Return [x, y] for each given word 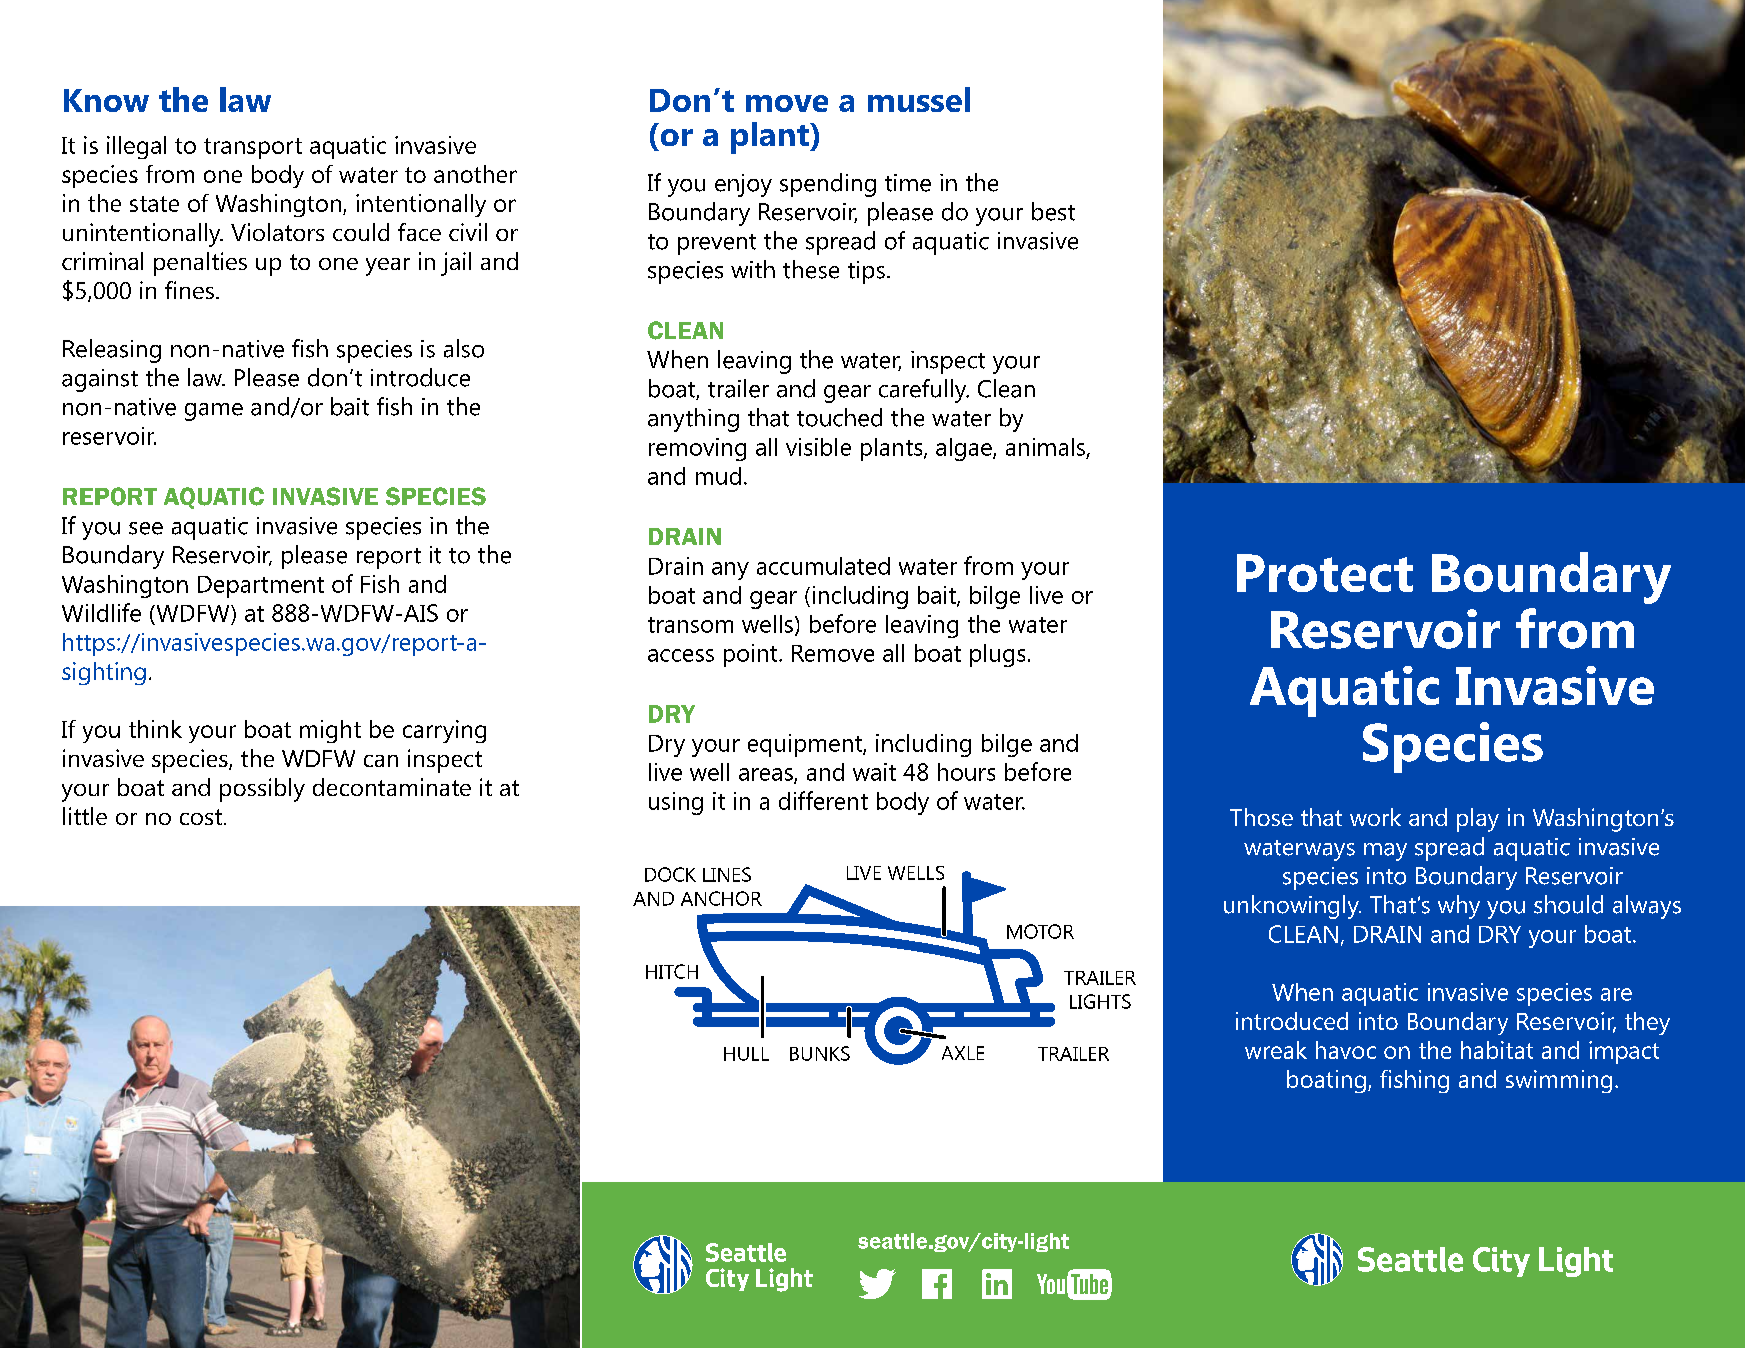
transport [253, 148]
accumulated [823, 566]
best [1053, 211]
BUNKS [820, 1053]
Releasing [112, 351]
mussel [919, 99]
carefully [924, 391]
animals [1045, 447]
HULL [746, 1054]
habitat [1497, 1050]
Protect [1325, 573]
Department [261, 587]
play [1478, 820]
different [823, 800]
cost [201, 817]
